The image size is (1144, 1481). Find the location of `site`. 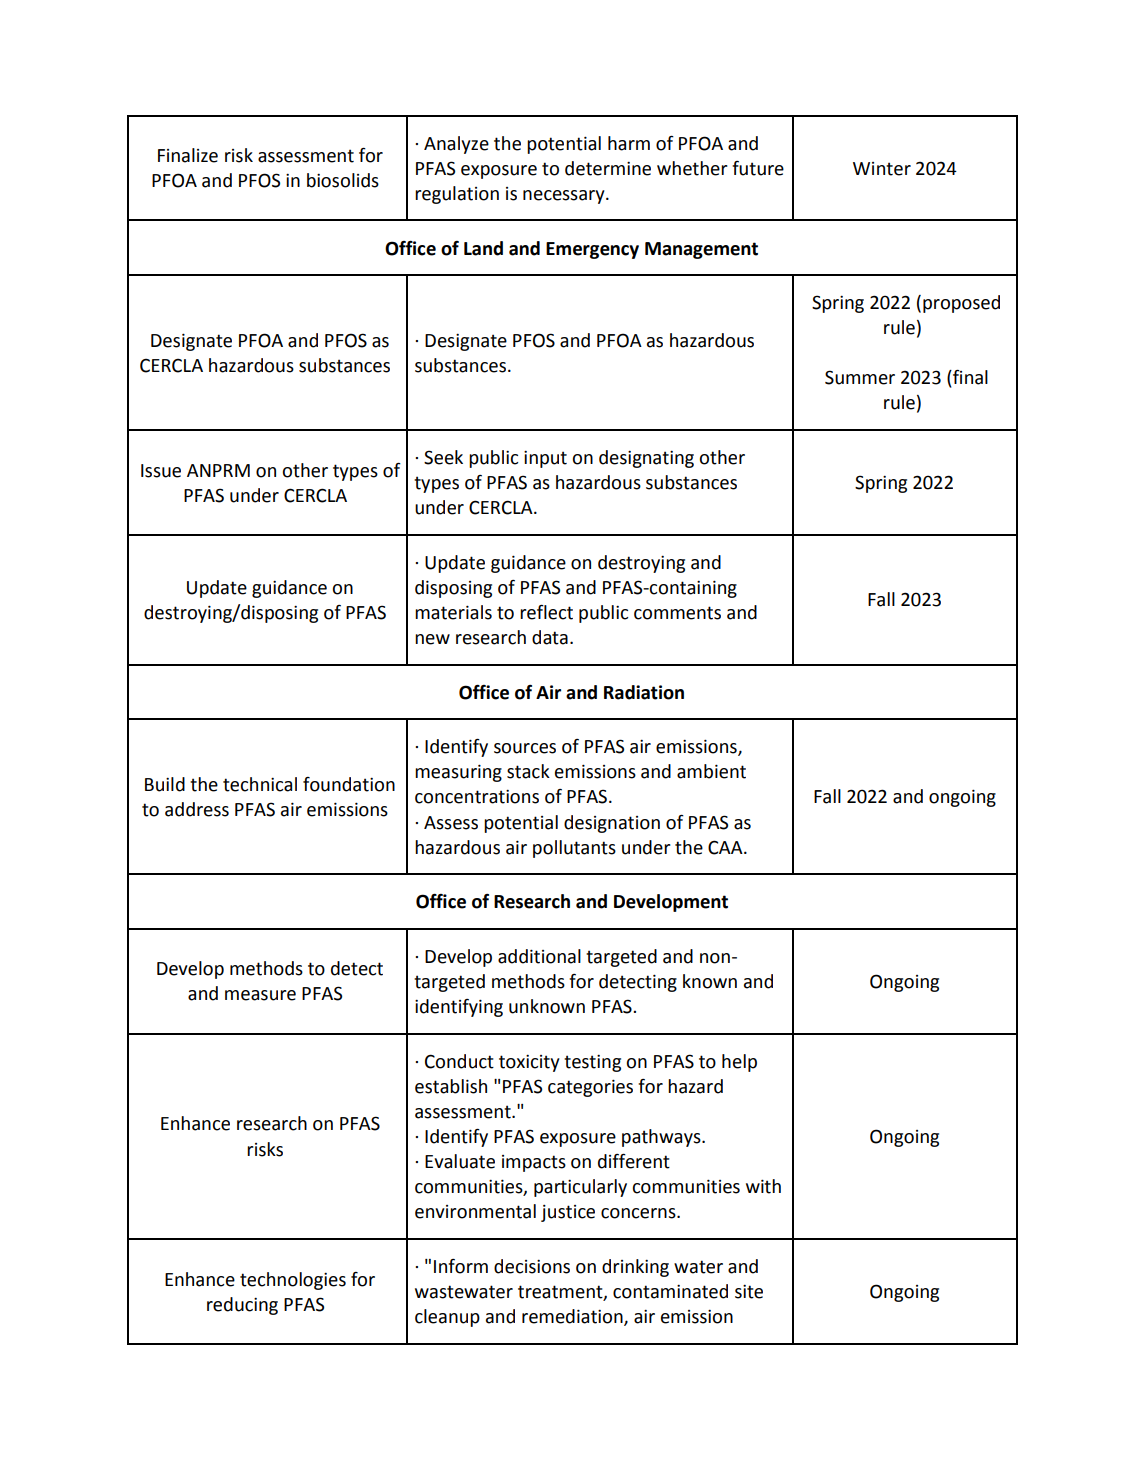

site is located at coordinates (749, 1291).
